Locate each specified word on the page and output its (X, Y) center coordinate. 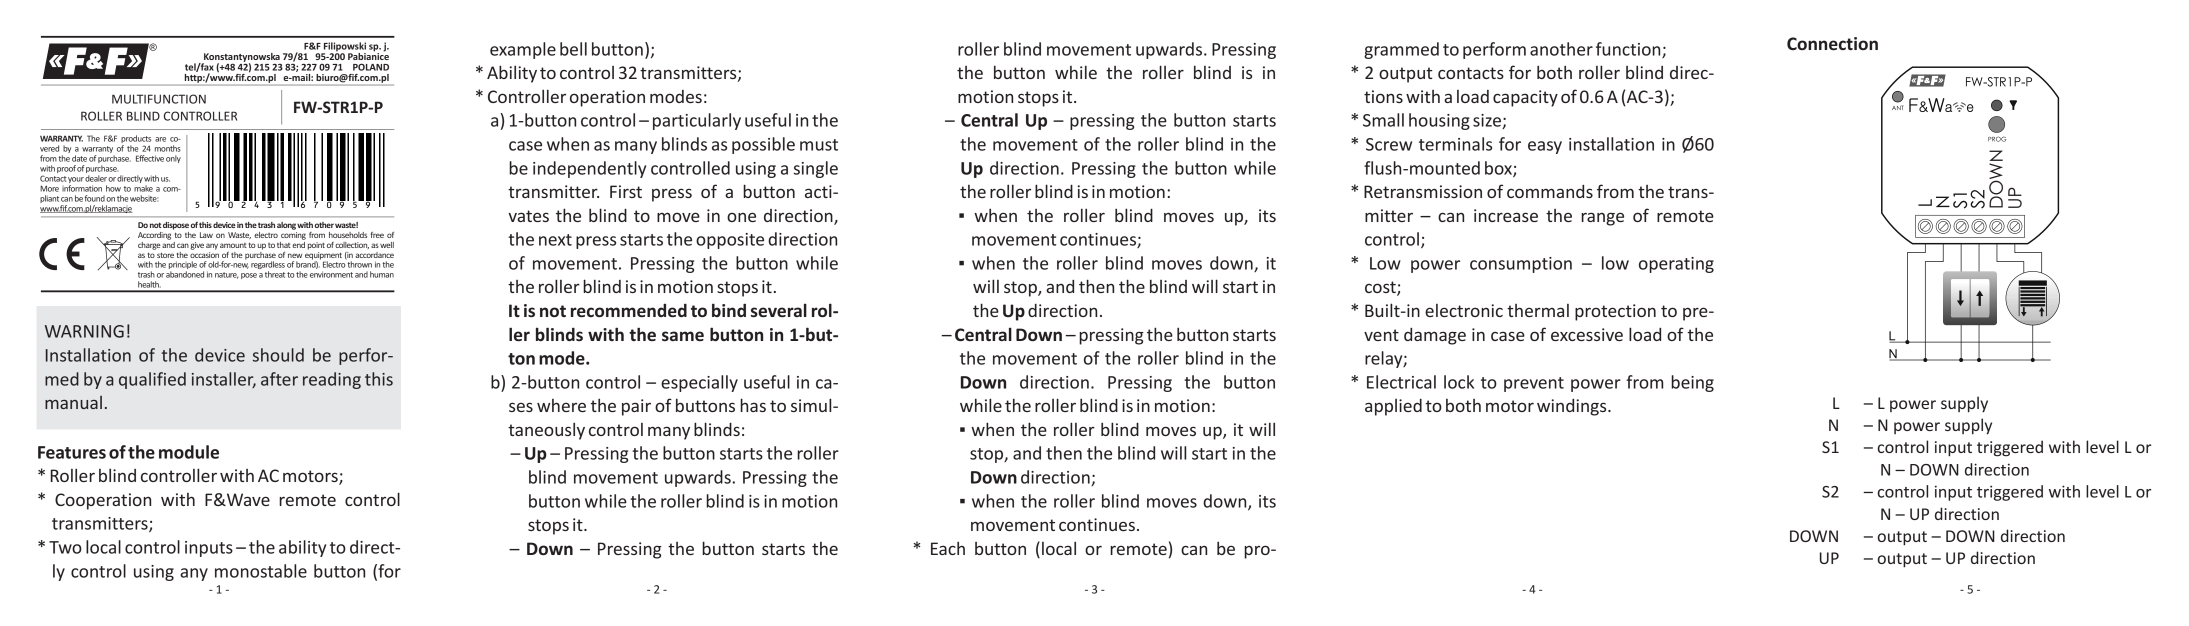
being (1692, 383)
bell (573, 49)
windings (1573, 407)
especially (699, 383)
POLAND (371, 67)
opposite (730, 241)
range (1602, 219)
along (286, 226)
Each (948, 548)
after (279, 379)
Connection (1832, 43)
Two (65, 547)
